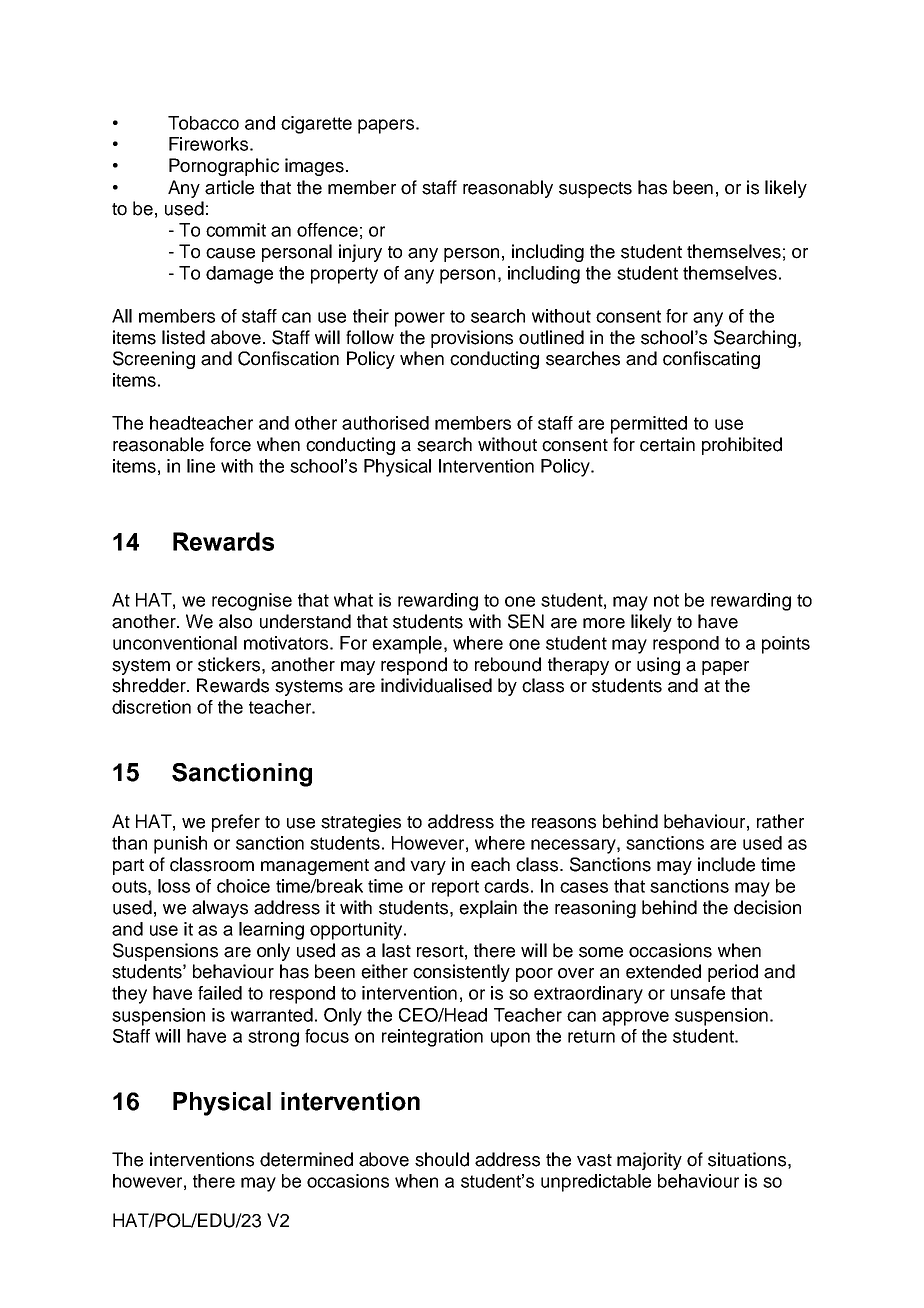 The height and width of the document is (1308, 924). I want to click on majority, so click(649, 1161).
